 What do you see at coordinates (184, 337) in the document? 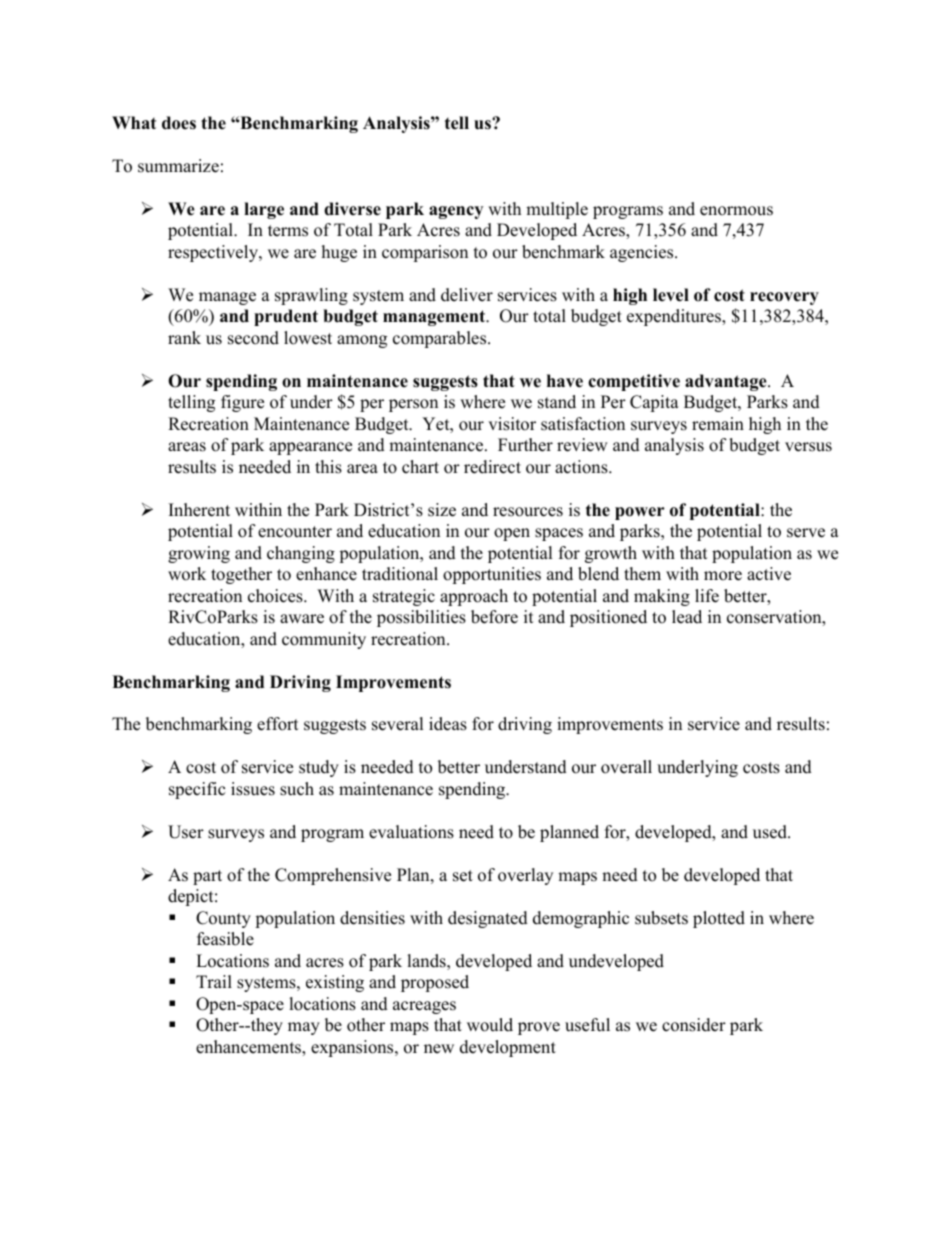
I see `rank` at bounding box center [184, 337].
